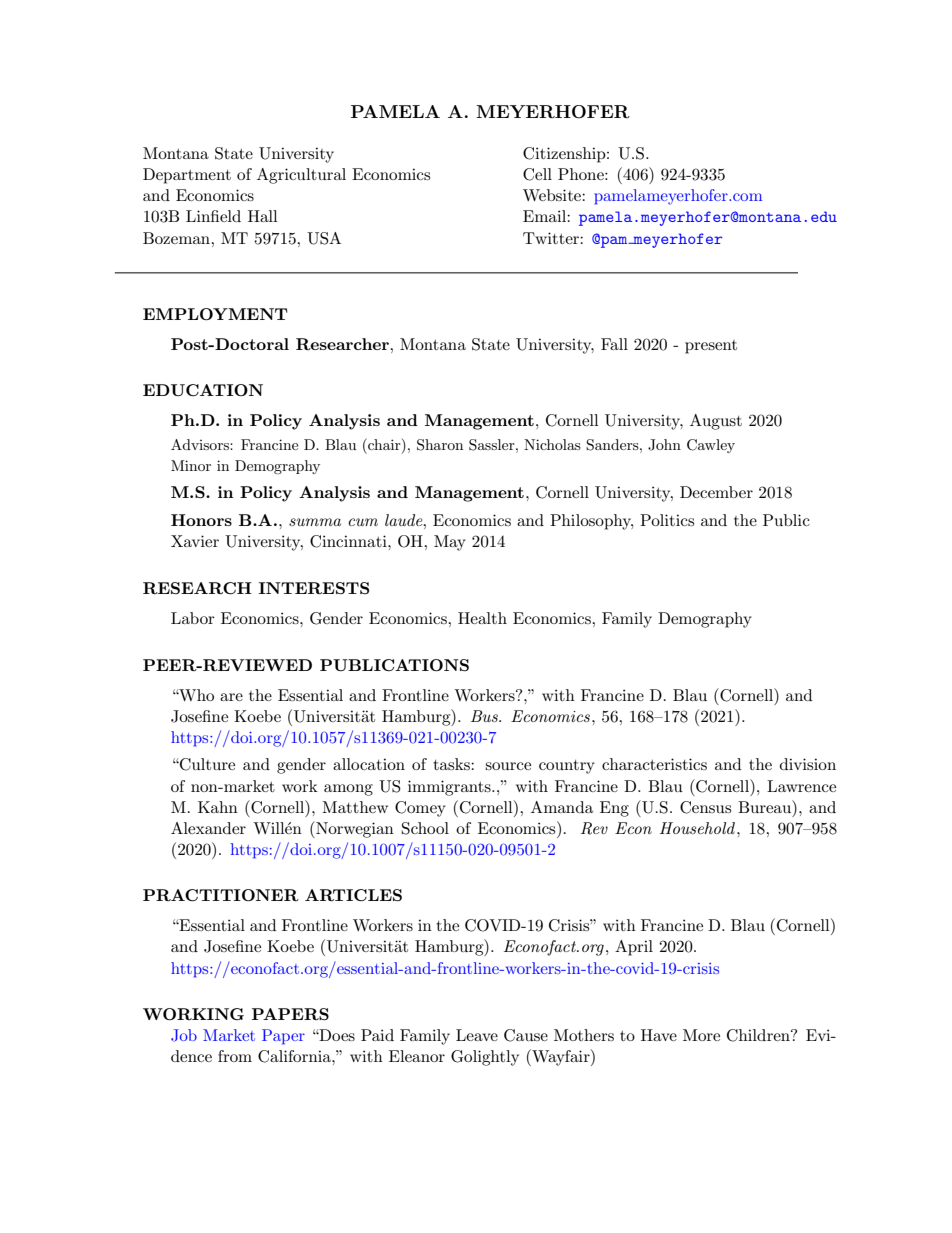  Describe the element at coordinates (705, 807) in the document. I see `Census` at that location.
